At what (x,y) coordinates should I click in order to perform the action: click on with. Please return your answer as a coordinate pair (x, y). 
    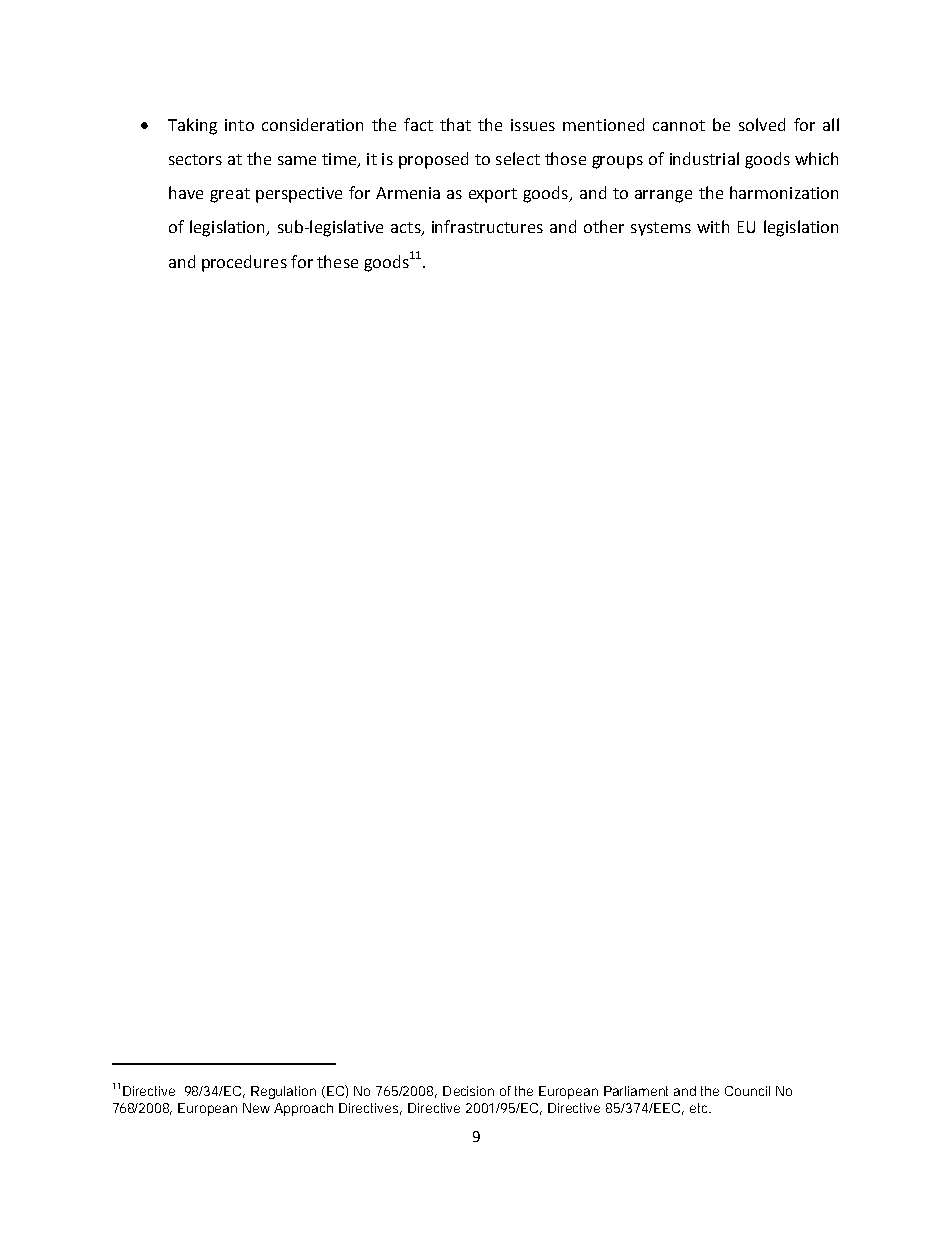
    Looking at the image, I should click on (713, 226).
